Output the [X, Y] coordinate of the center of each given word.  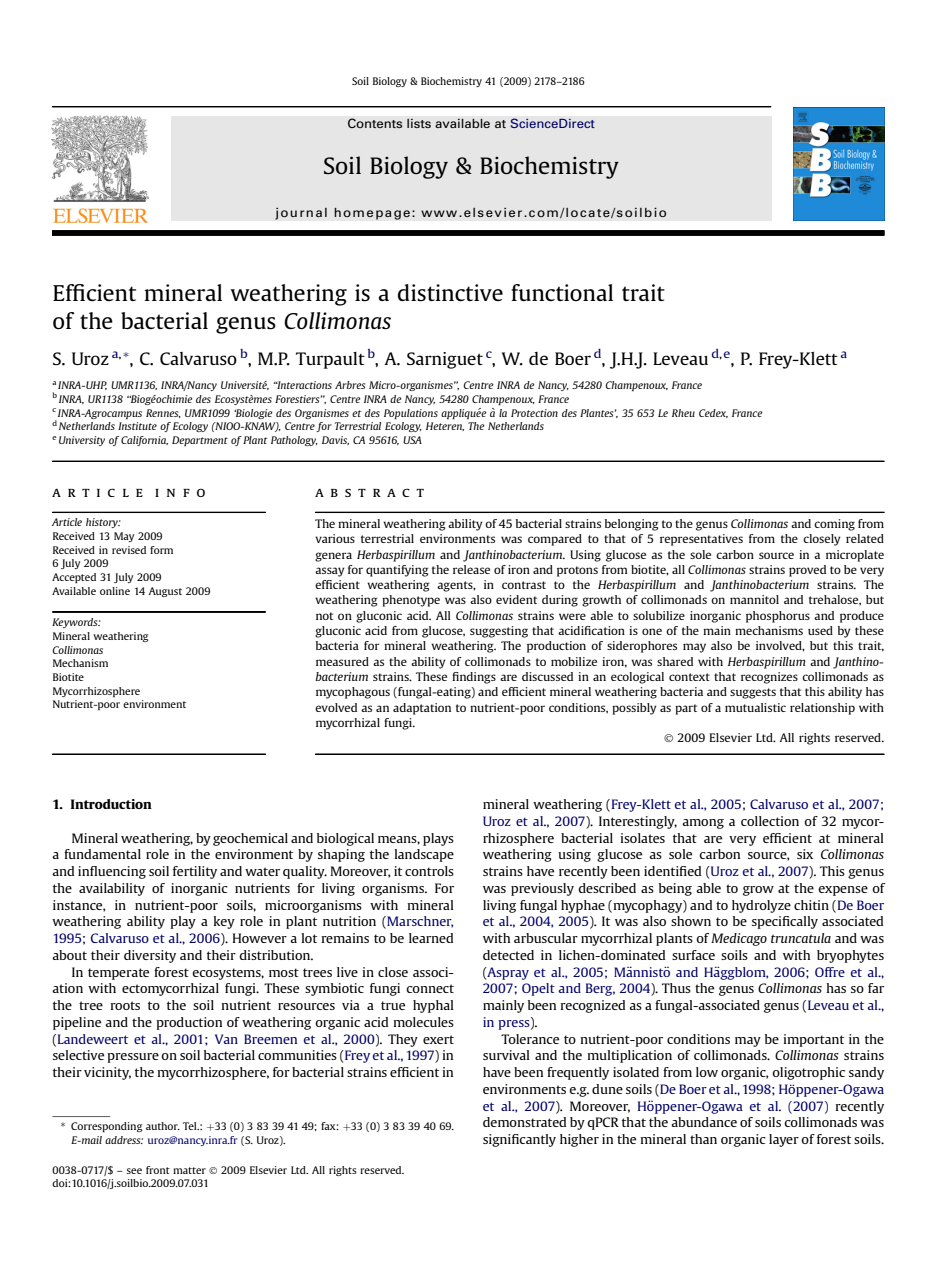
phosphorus [778, 617]
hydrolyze [761, 906]
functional [562, 292]
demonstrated [524, 1122]
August [165, 592]
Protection [534, 413]
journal [301, 213]
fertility [195, 872]
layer [784, 1140]
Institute [137, 426]
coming [834, 525]
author [163, 1126]
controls [429, 871]
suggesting [499, 632]
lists [419, 123]
